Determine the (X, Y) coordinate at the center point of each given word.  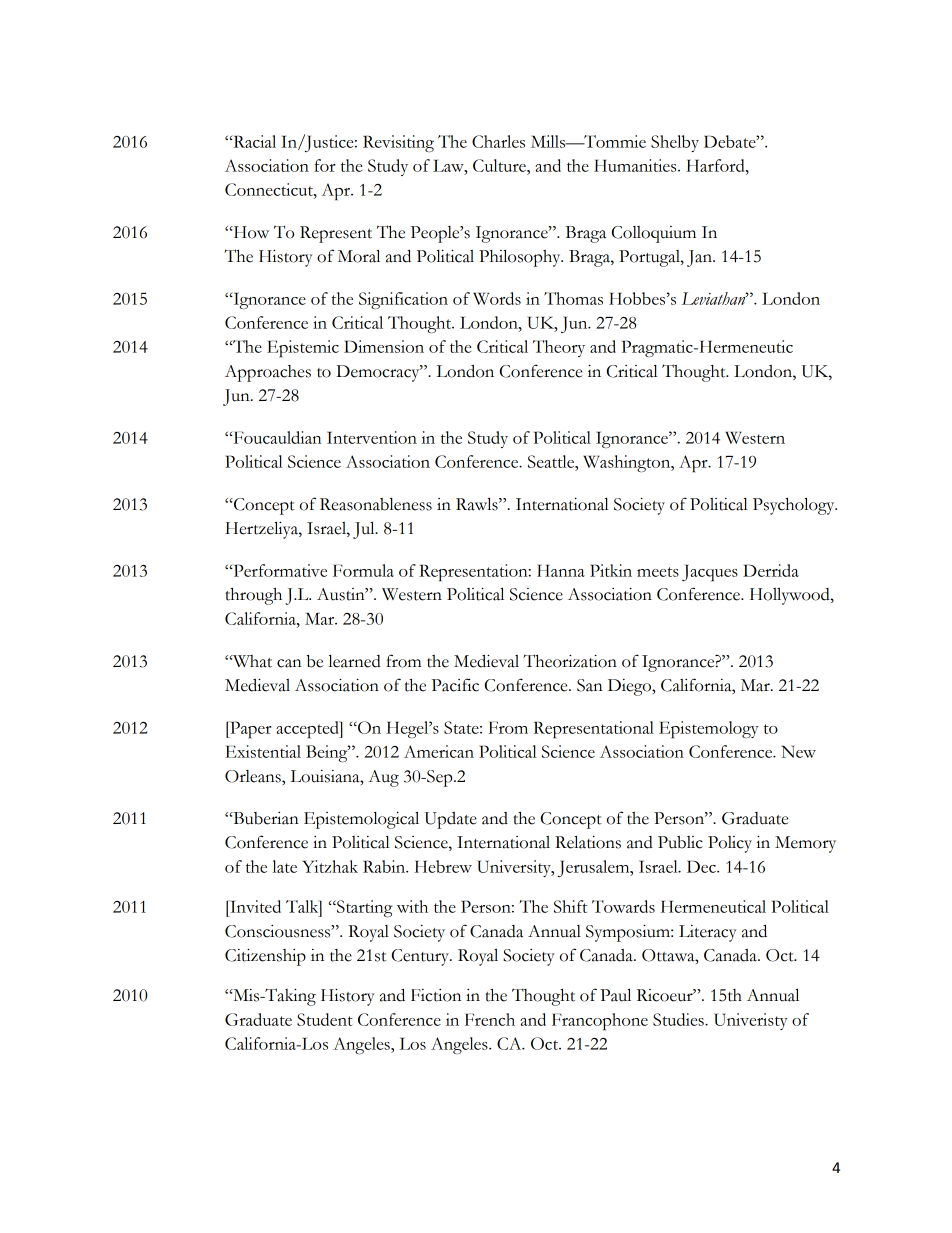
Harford (716, 165)
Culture (500, 165)
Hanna (561, 570)
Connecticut (270, 189)
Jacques (710, 573)
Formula (363, 570)
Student (325, 1019)
